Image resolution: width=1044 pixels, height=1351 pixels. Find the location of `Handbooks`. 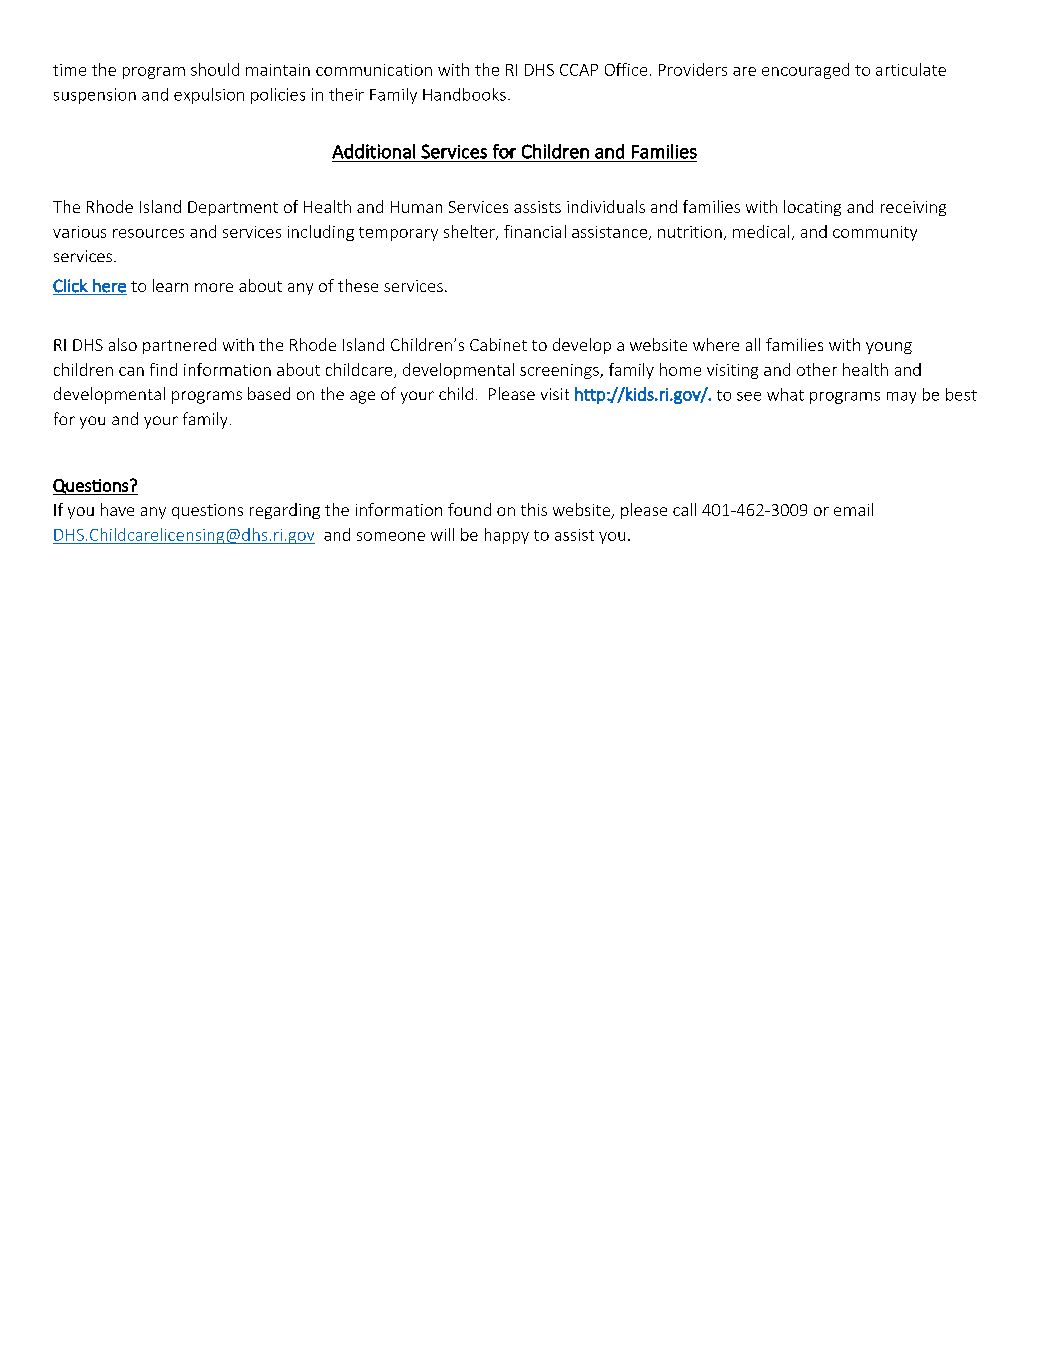

Handbooks is located at coordinates (464, 94).
